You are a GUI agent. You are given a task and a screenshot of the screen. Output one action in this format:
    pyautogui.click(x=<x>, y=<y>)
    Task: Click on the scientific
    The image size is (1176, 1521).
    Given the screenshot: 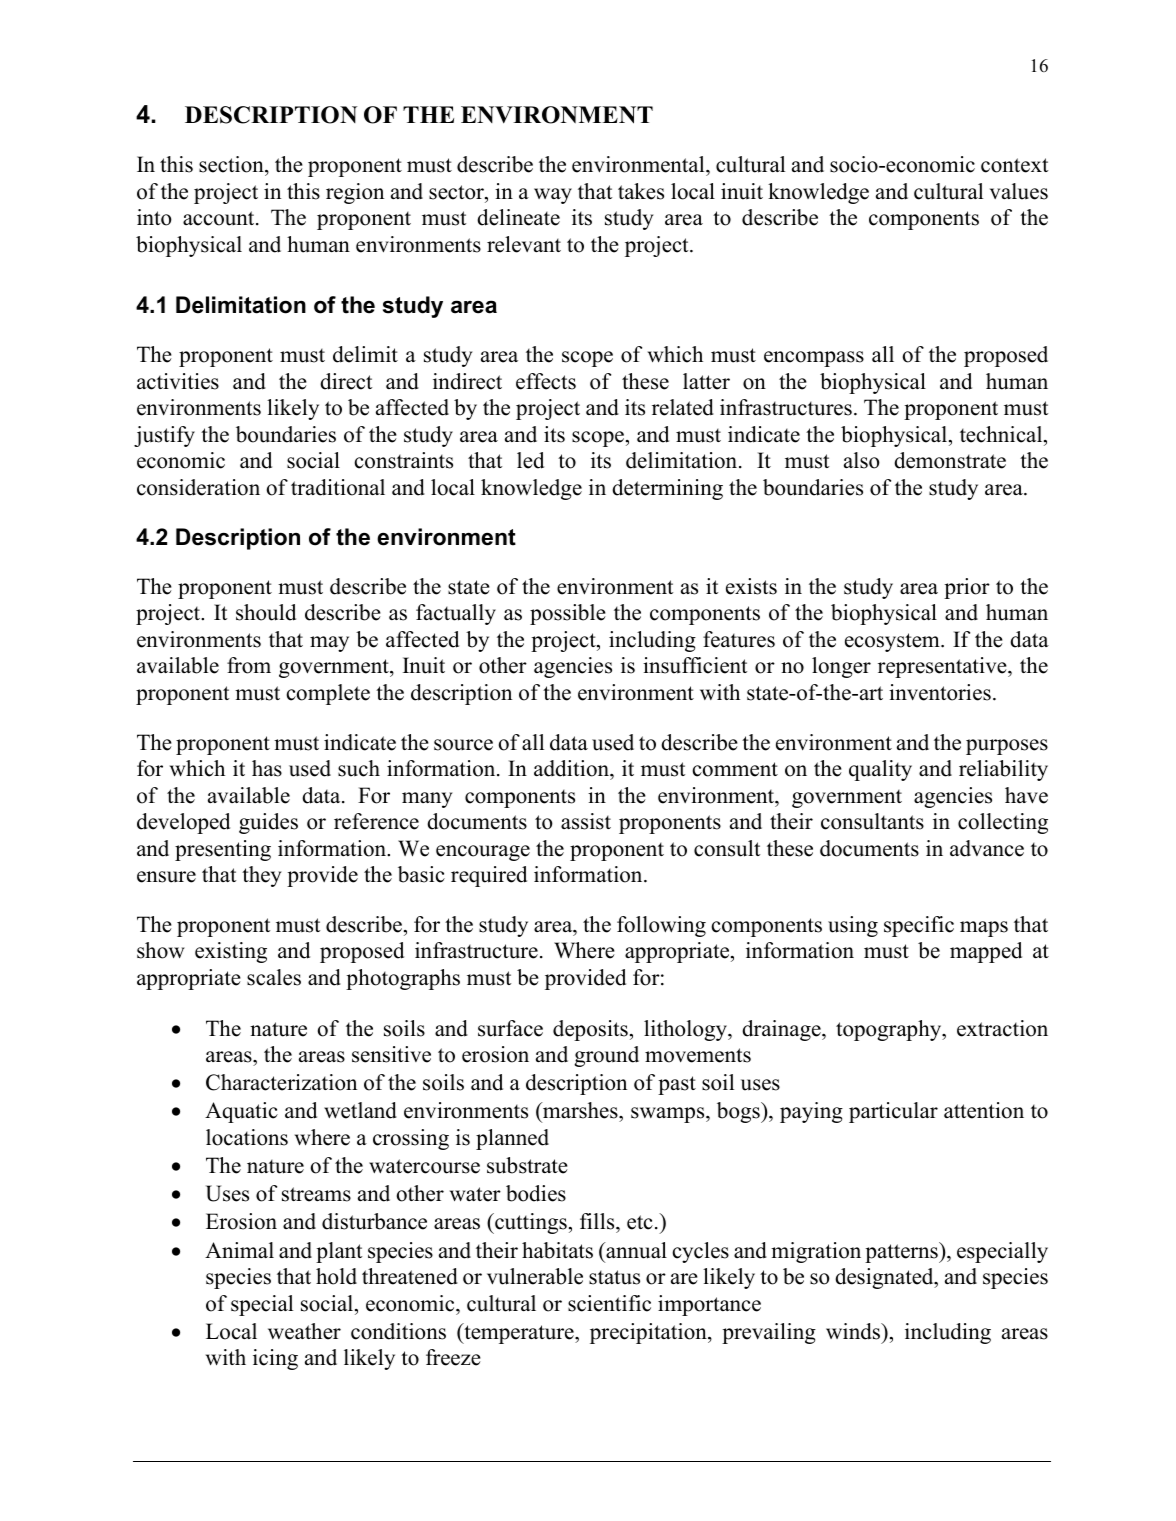 What is the action you would take?
    pyautogui.click(x=609, y=1303)
